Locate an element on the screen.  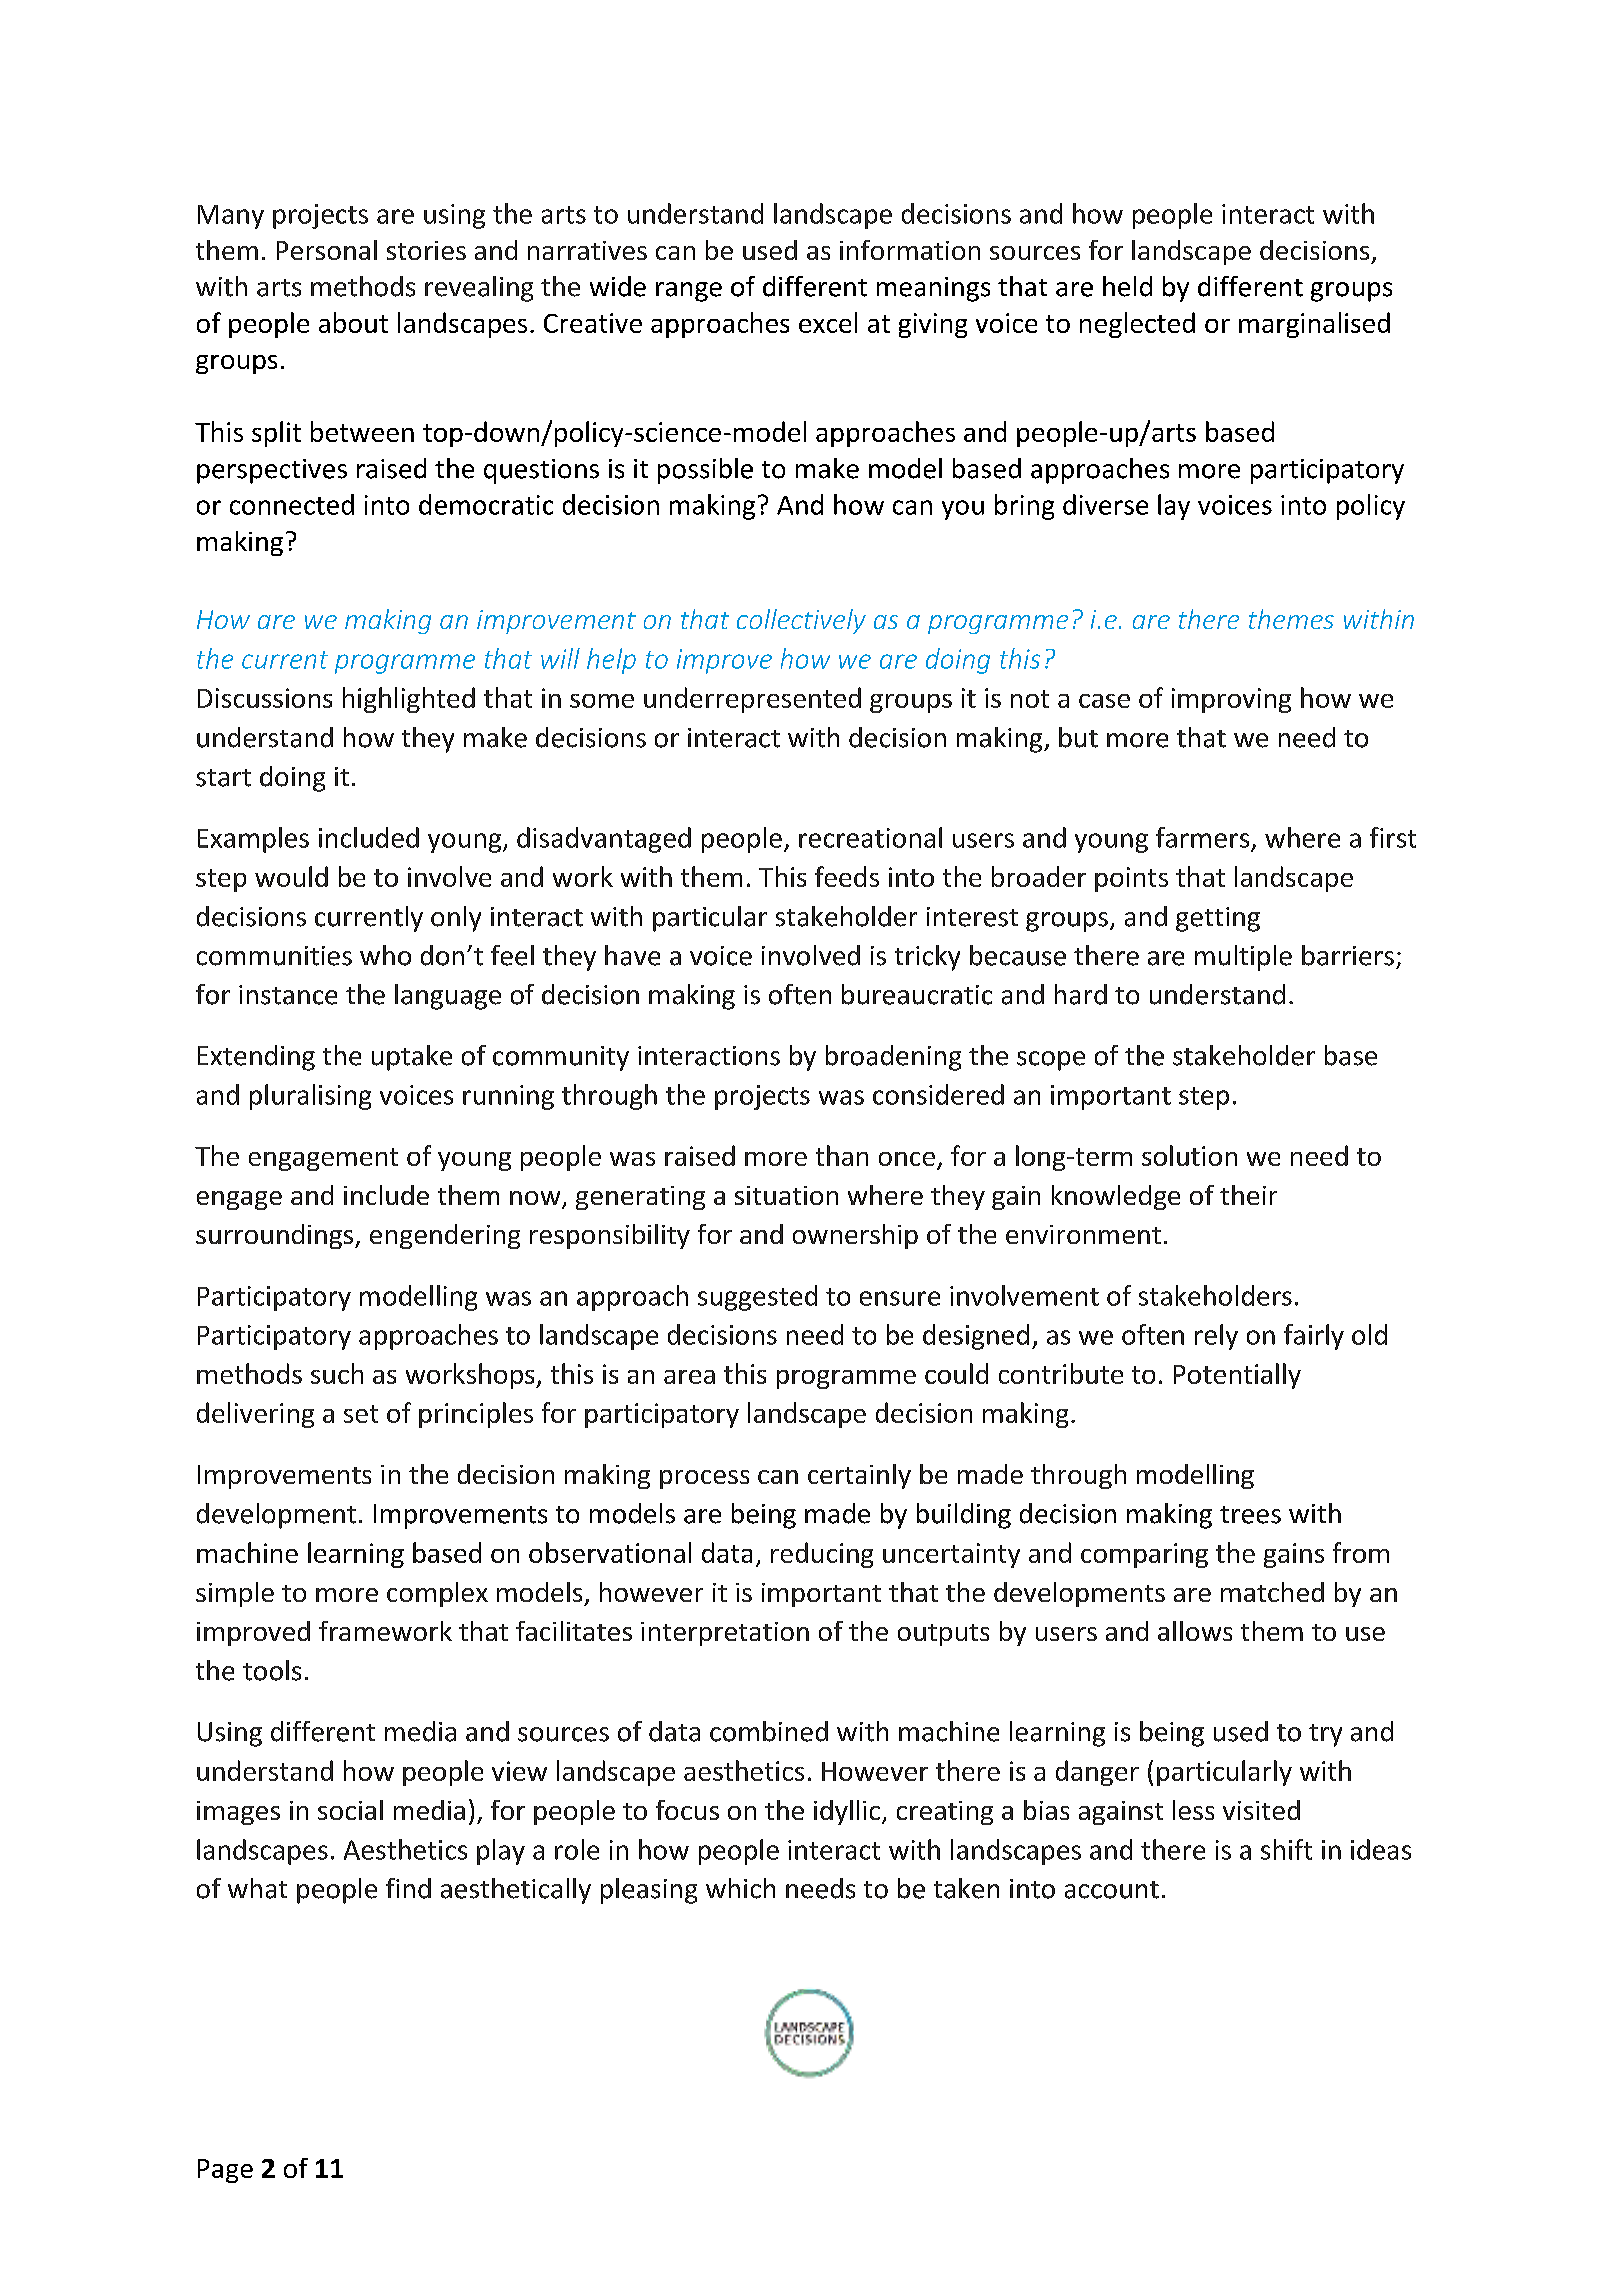
would is located at coordinates (291, 876).
